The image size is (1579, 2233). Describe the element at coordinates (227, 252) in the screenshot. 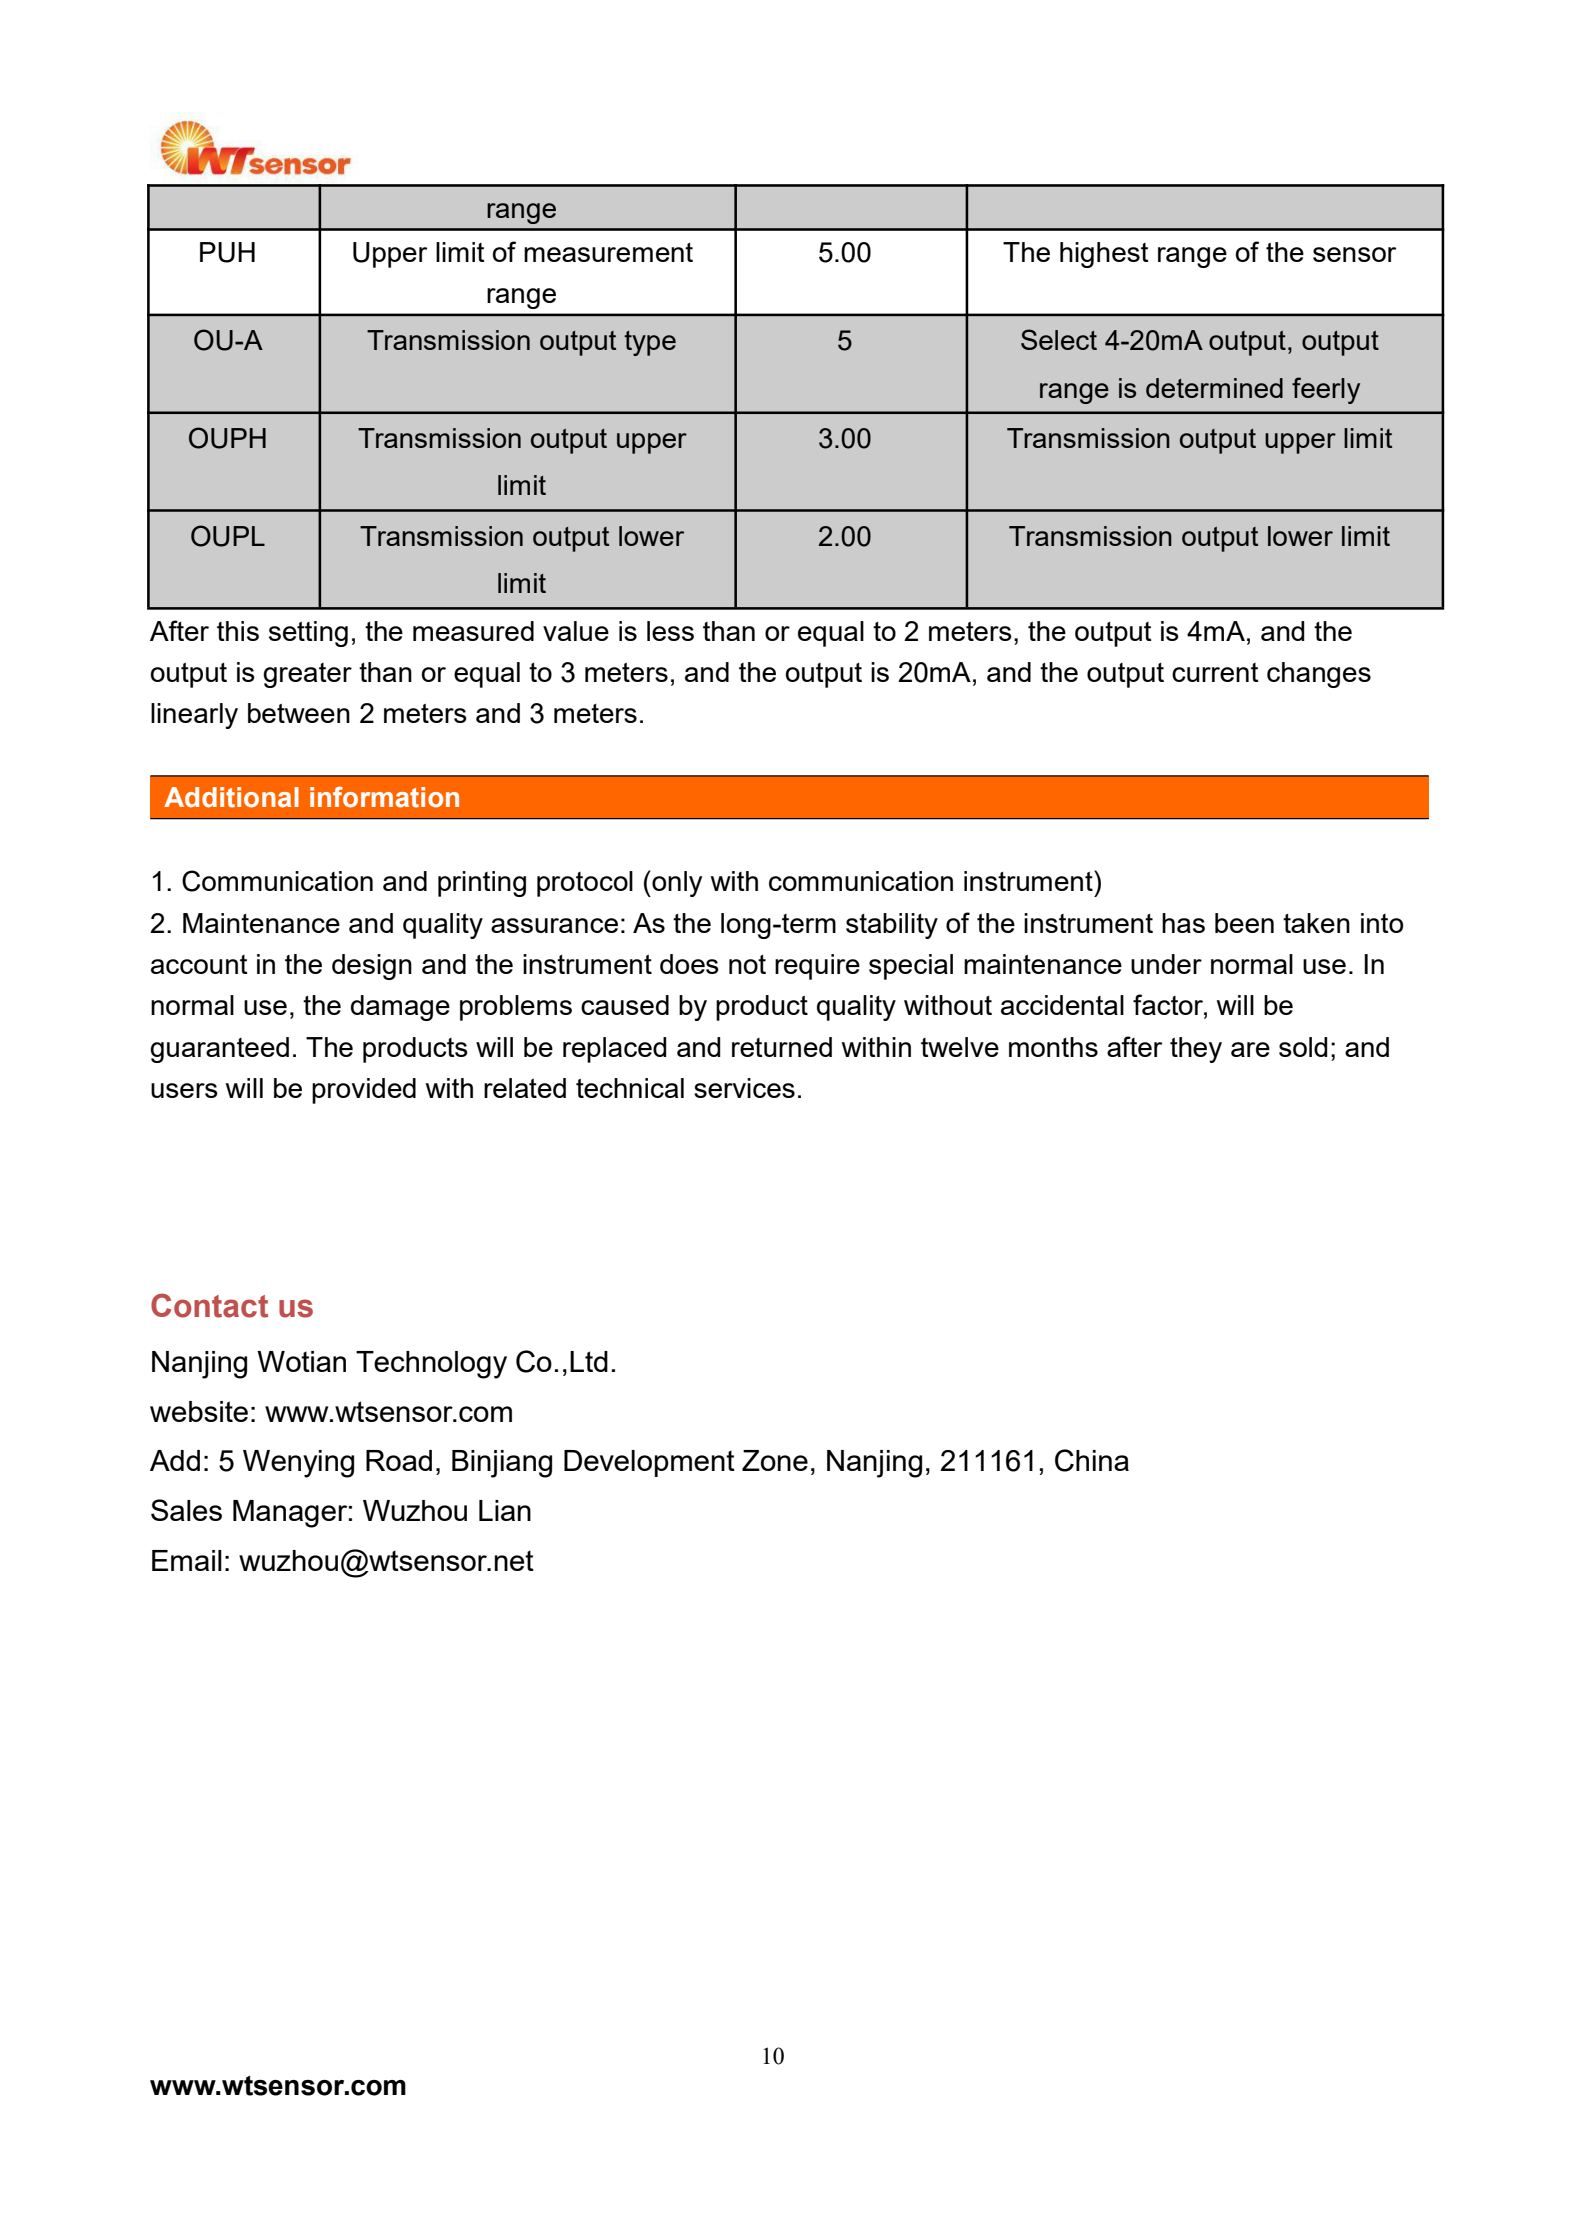

I see `PUH` at that location.
